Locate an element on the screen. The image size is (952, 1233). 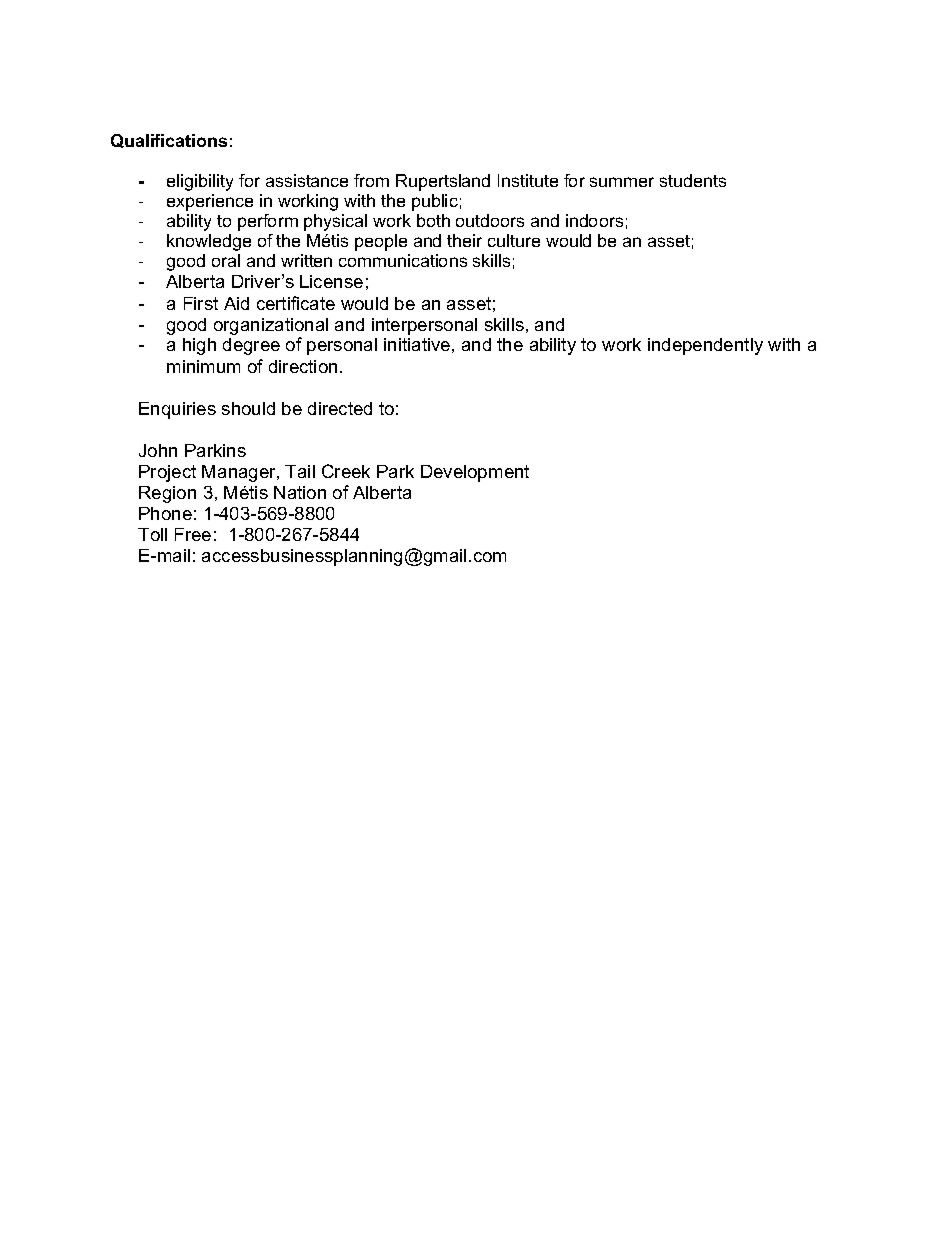
communications is located at coordinates (403, 260).
